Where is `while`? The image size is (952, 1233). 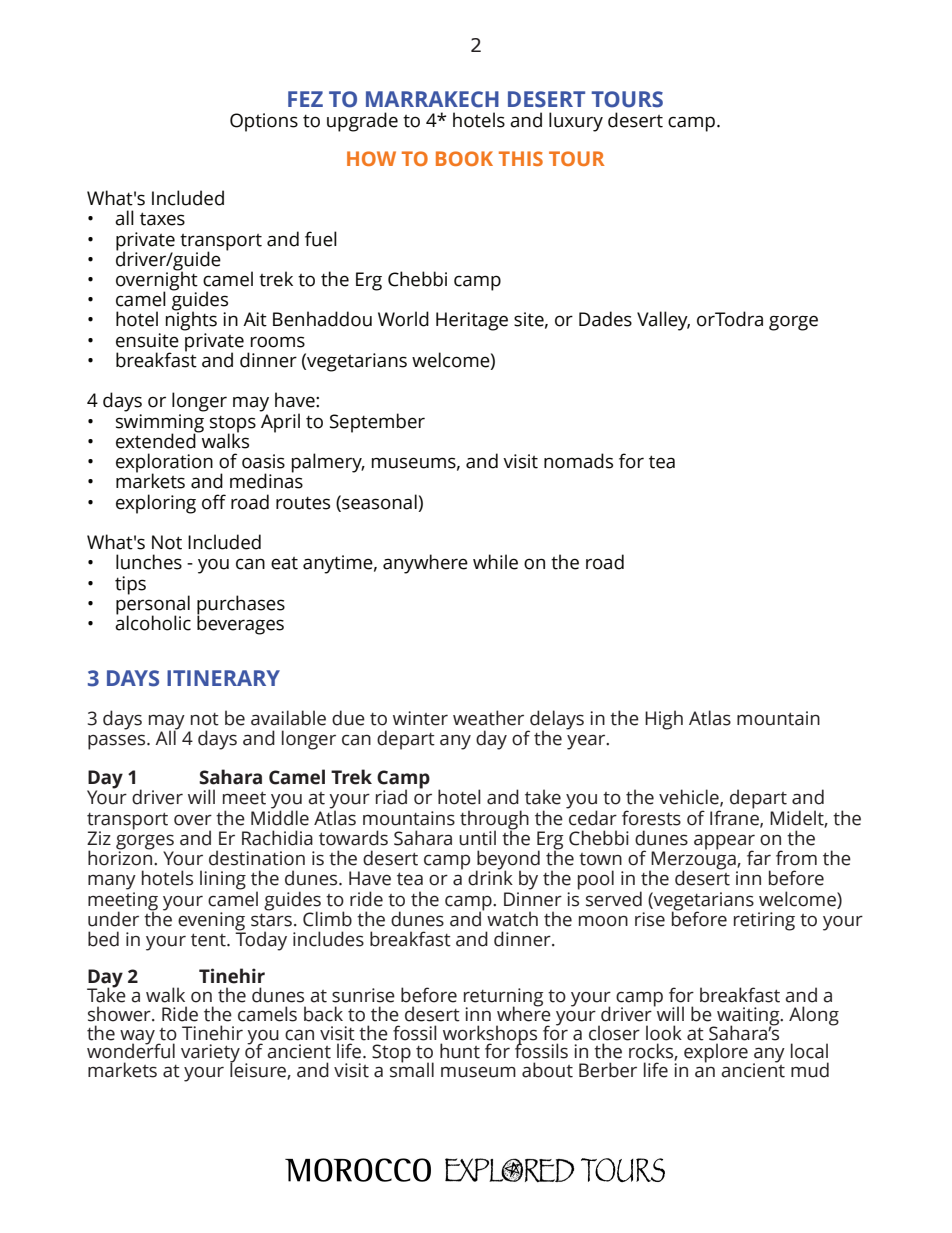
while is located at coordinates (495, 562).
